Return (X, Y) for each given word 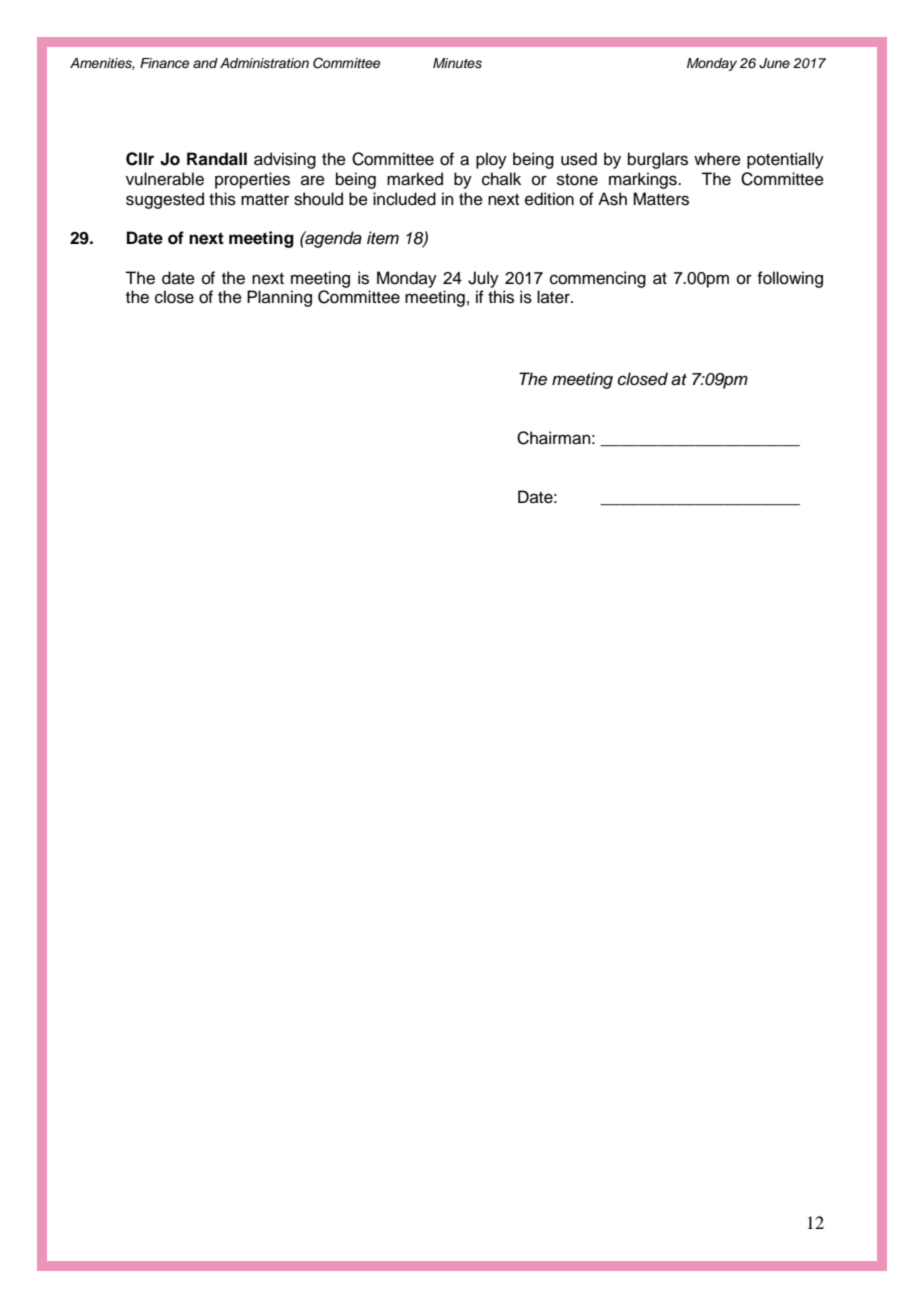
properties (252, 180)
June (774, 63)
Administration (264, 63)
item (383, 238)
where (717, 159)
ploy (491, 160)
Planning (279, 298)
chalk (501, 179)
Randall (217, 159)
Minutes (457, 63)
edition (549, 199)
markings (644, 180)
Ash (612, 199)
